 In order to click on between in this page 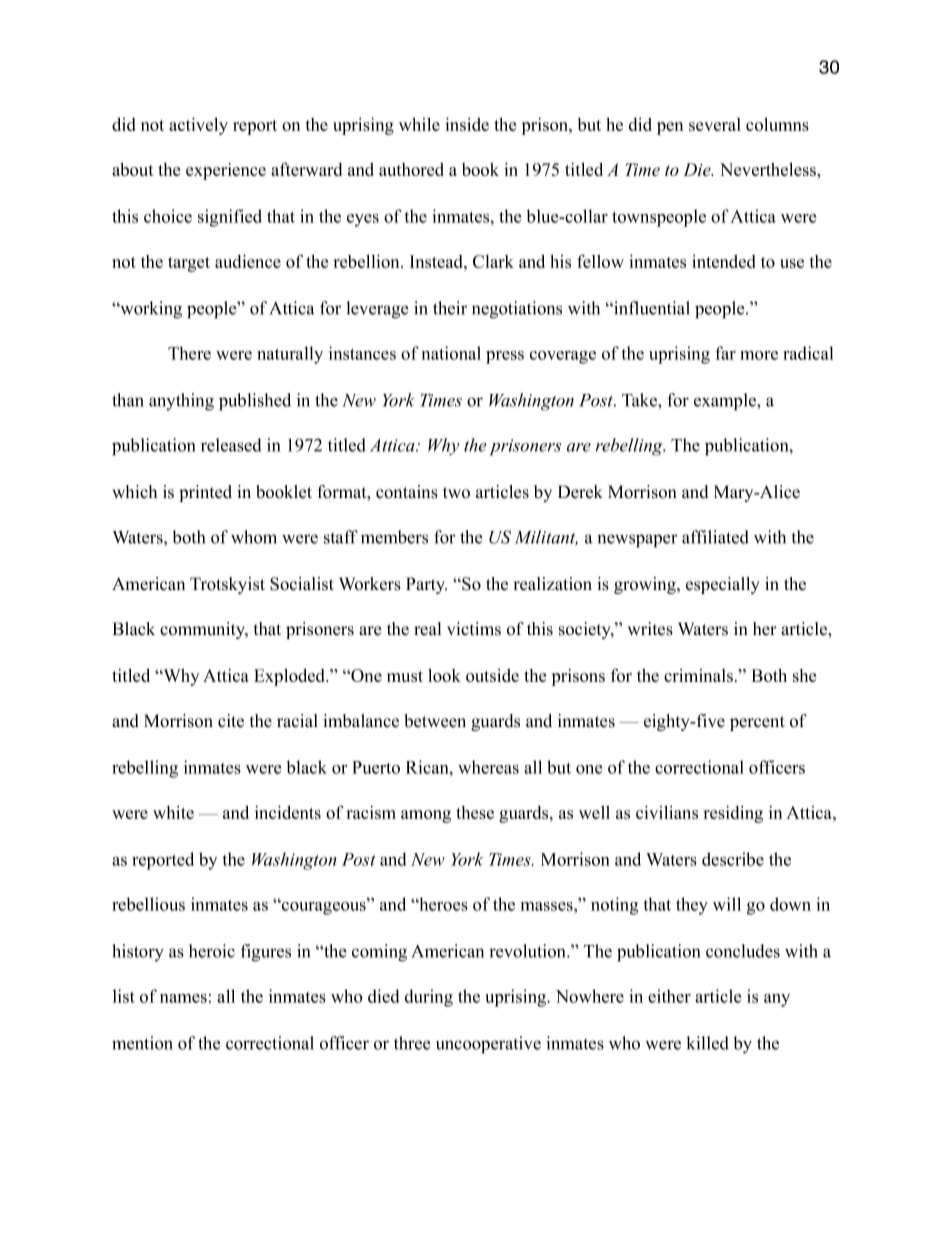, I will do `click(435, 721)`.
